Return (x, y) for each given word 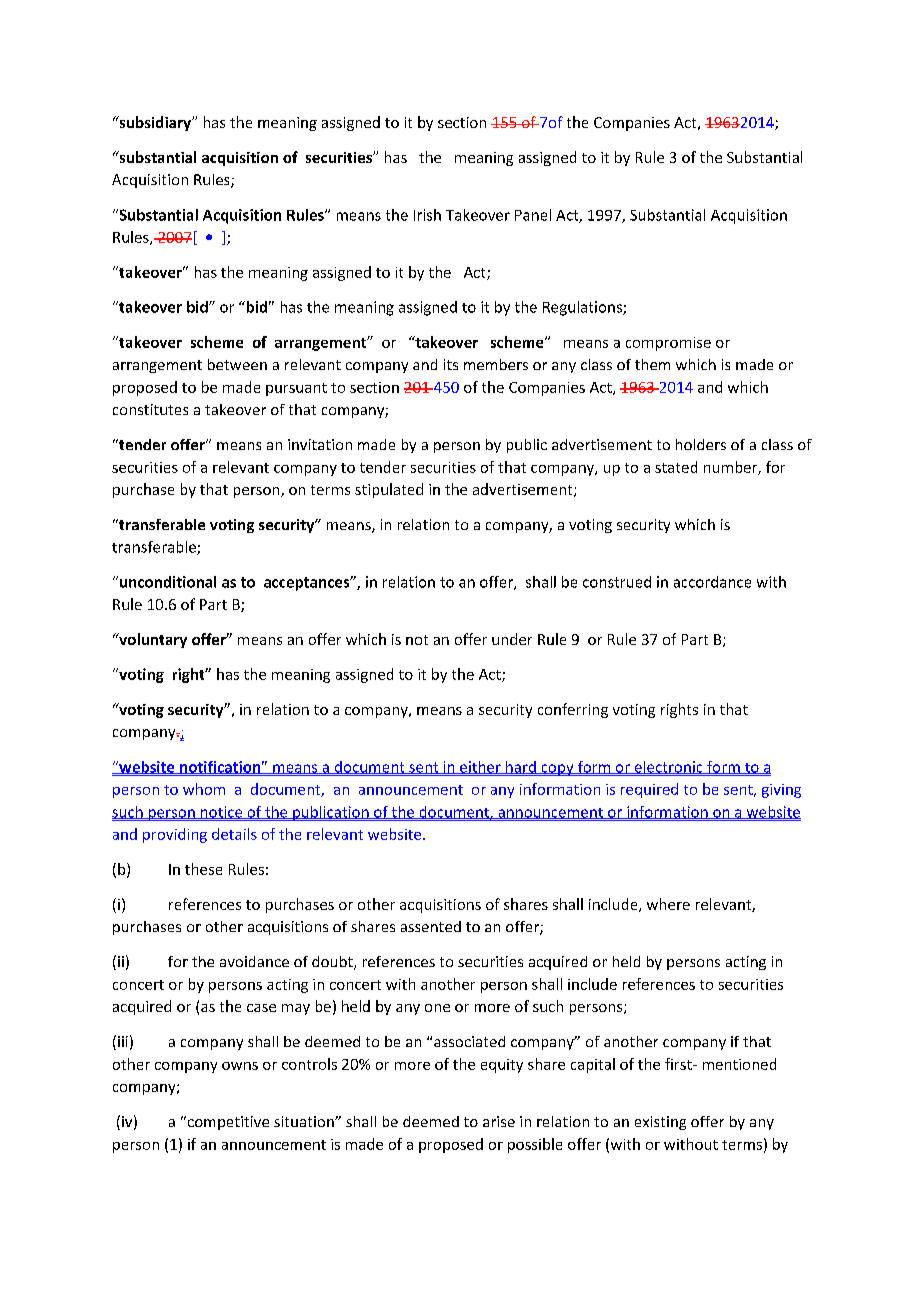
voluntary (152, 640)
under (512, 639)
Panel (533, 215)
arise (499, 1121)
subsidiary (155, 123)
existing (660, 1123)
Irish (427, 215)
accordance (712, 582)
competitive (227, 1123)
